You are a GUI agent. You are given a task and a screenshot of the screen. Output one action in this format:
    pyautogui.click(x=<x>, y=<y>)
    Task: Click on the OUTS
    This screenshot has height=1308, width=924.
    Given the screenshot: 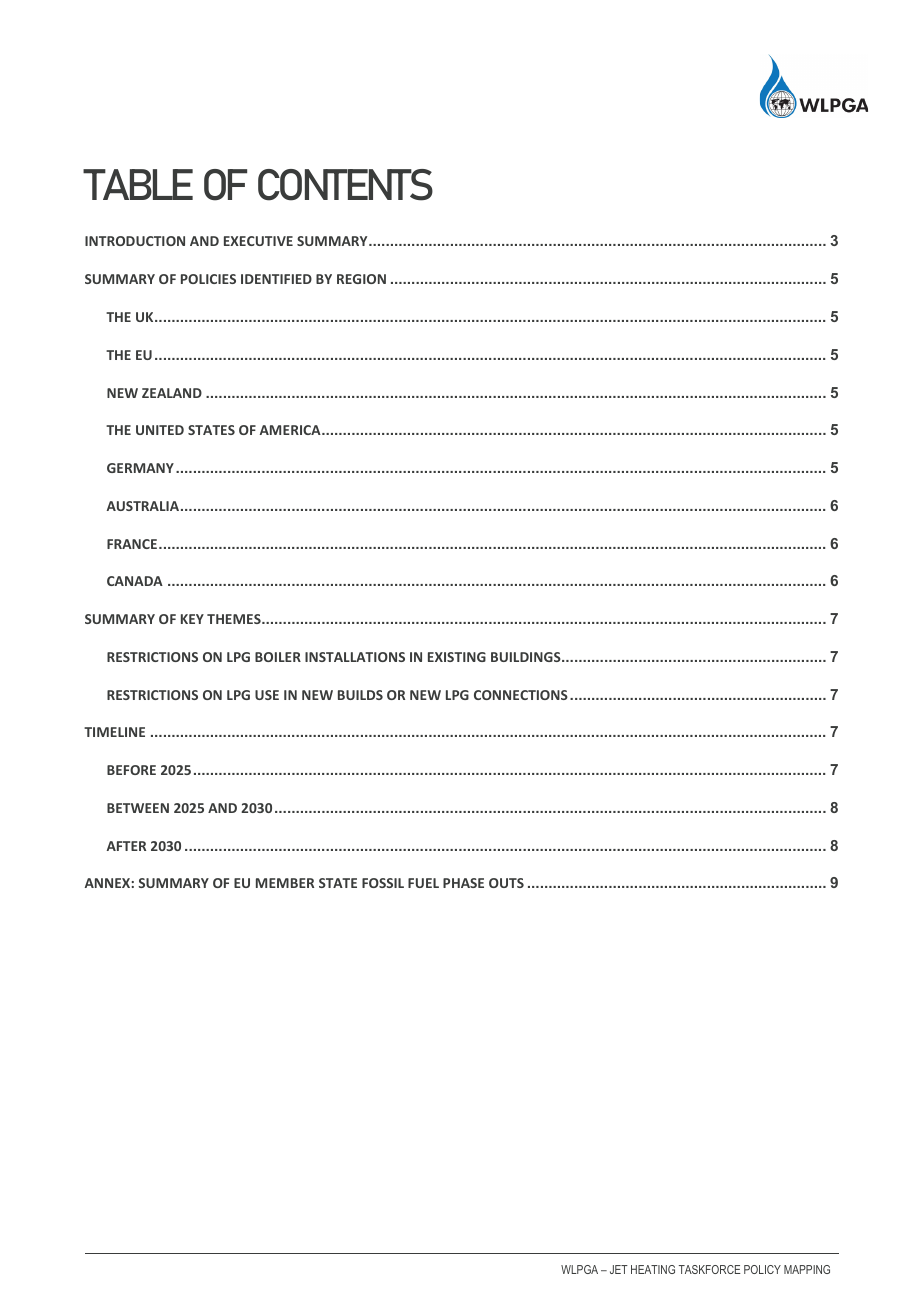 What is the action you would take?
    pyautogui.click(x=506, y=883)
